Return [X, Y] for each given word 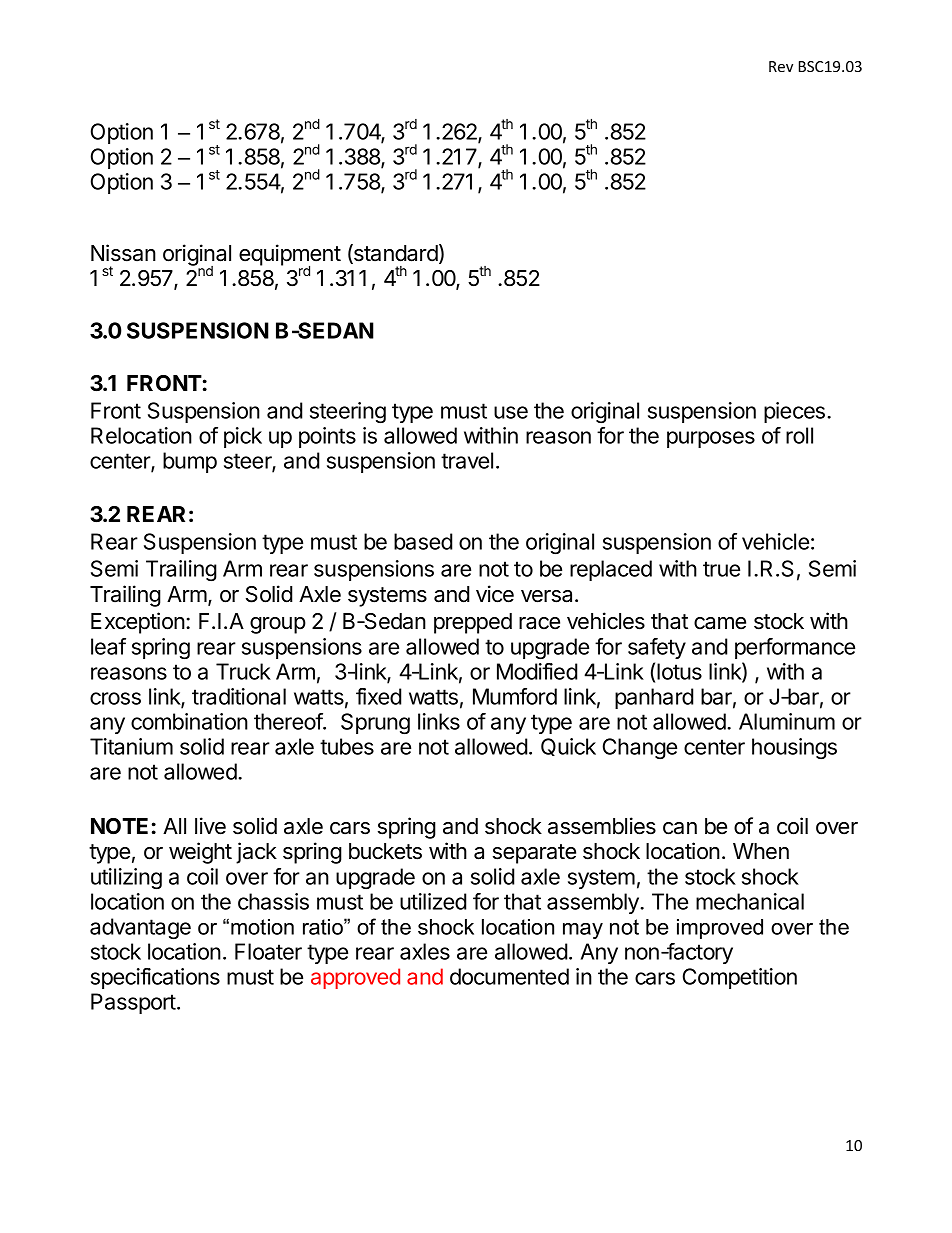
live [210, 826]
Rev [781, 66]
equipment [290, 256]
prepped [473, 623]
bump [190, 462]
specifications [155, 978]
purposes [711, 439]
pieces [796, 412]
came [720, 623]
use [511, 412]
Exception [138, 623]
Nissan [123, 253]
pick [243, 437]
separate [534, 854]
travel [467, 460]
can [680, 828]
